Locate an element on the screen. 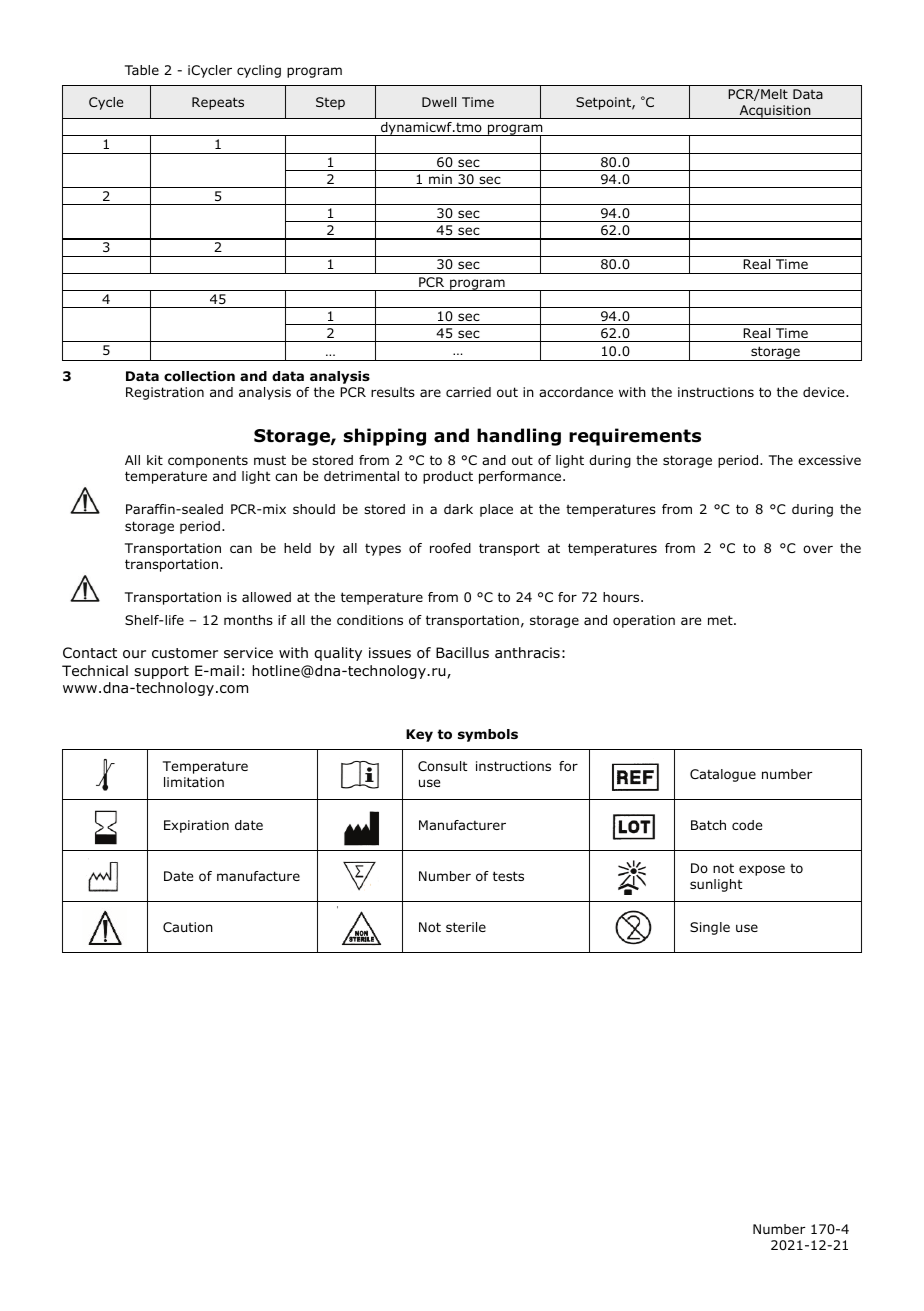 The height and width of the screenshot is (1311, 924). Catalogue is located at coordinates (723, 775).
